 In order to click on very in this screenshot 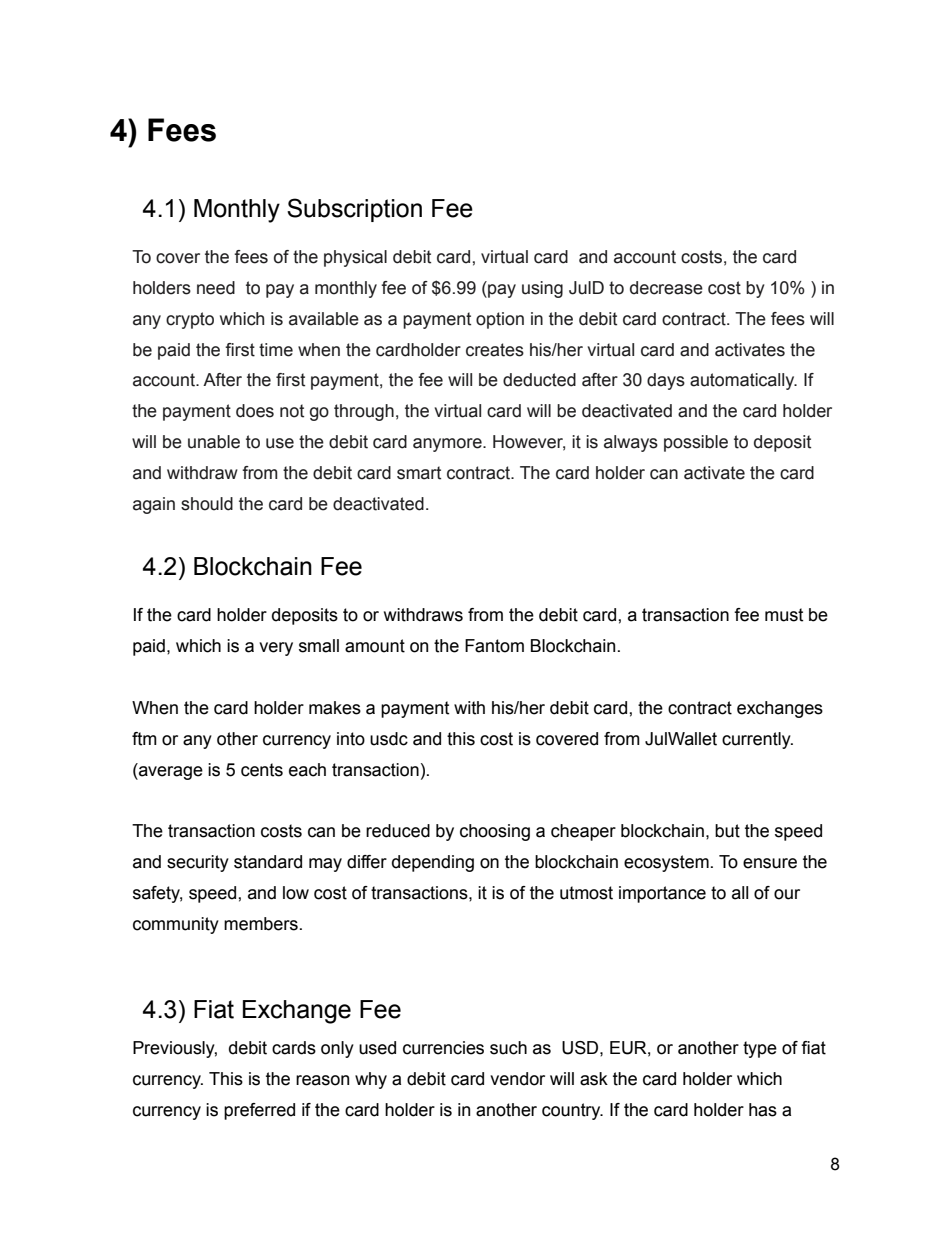, I will do `click(276, 649)`.
